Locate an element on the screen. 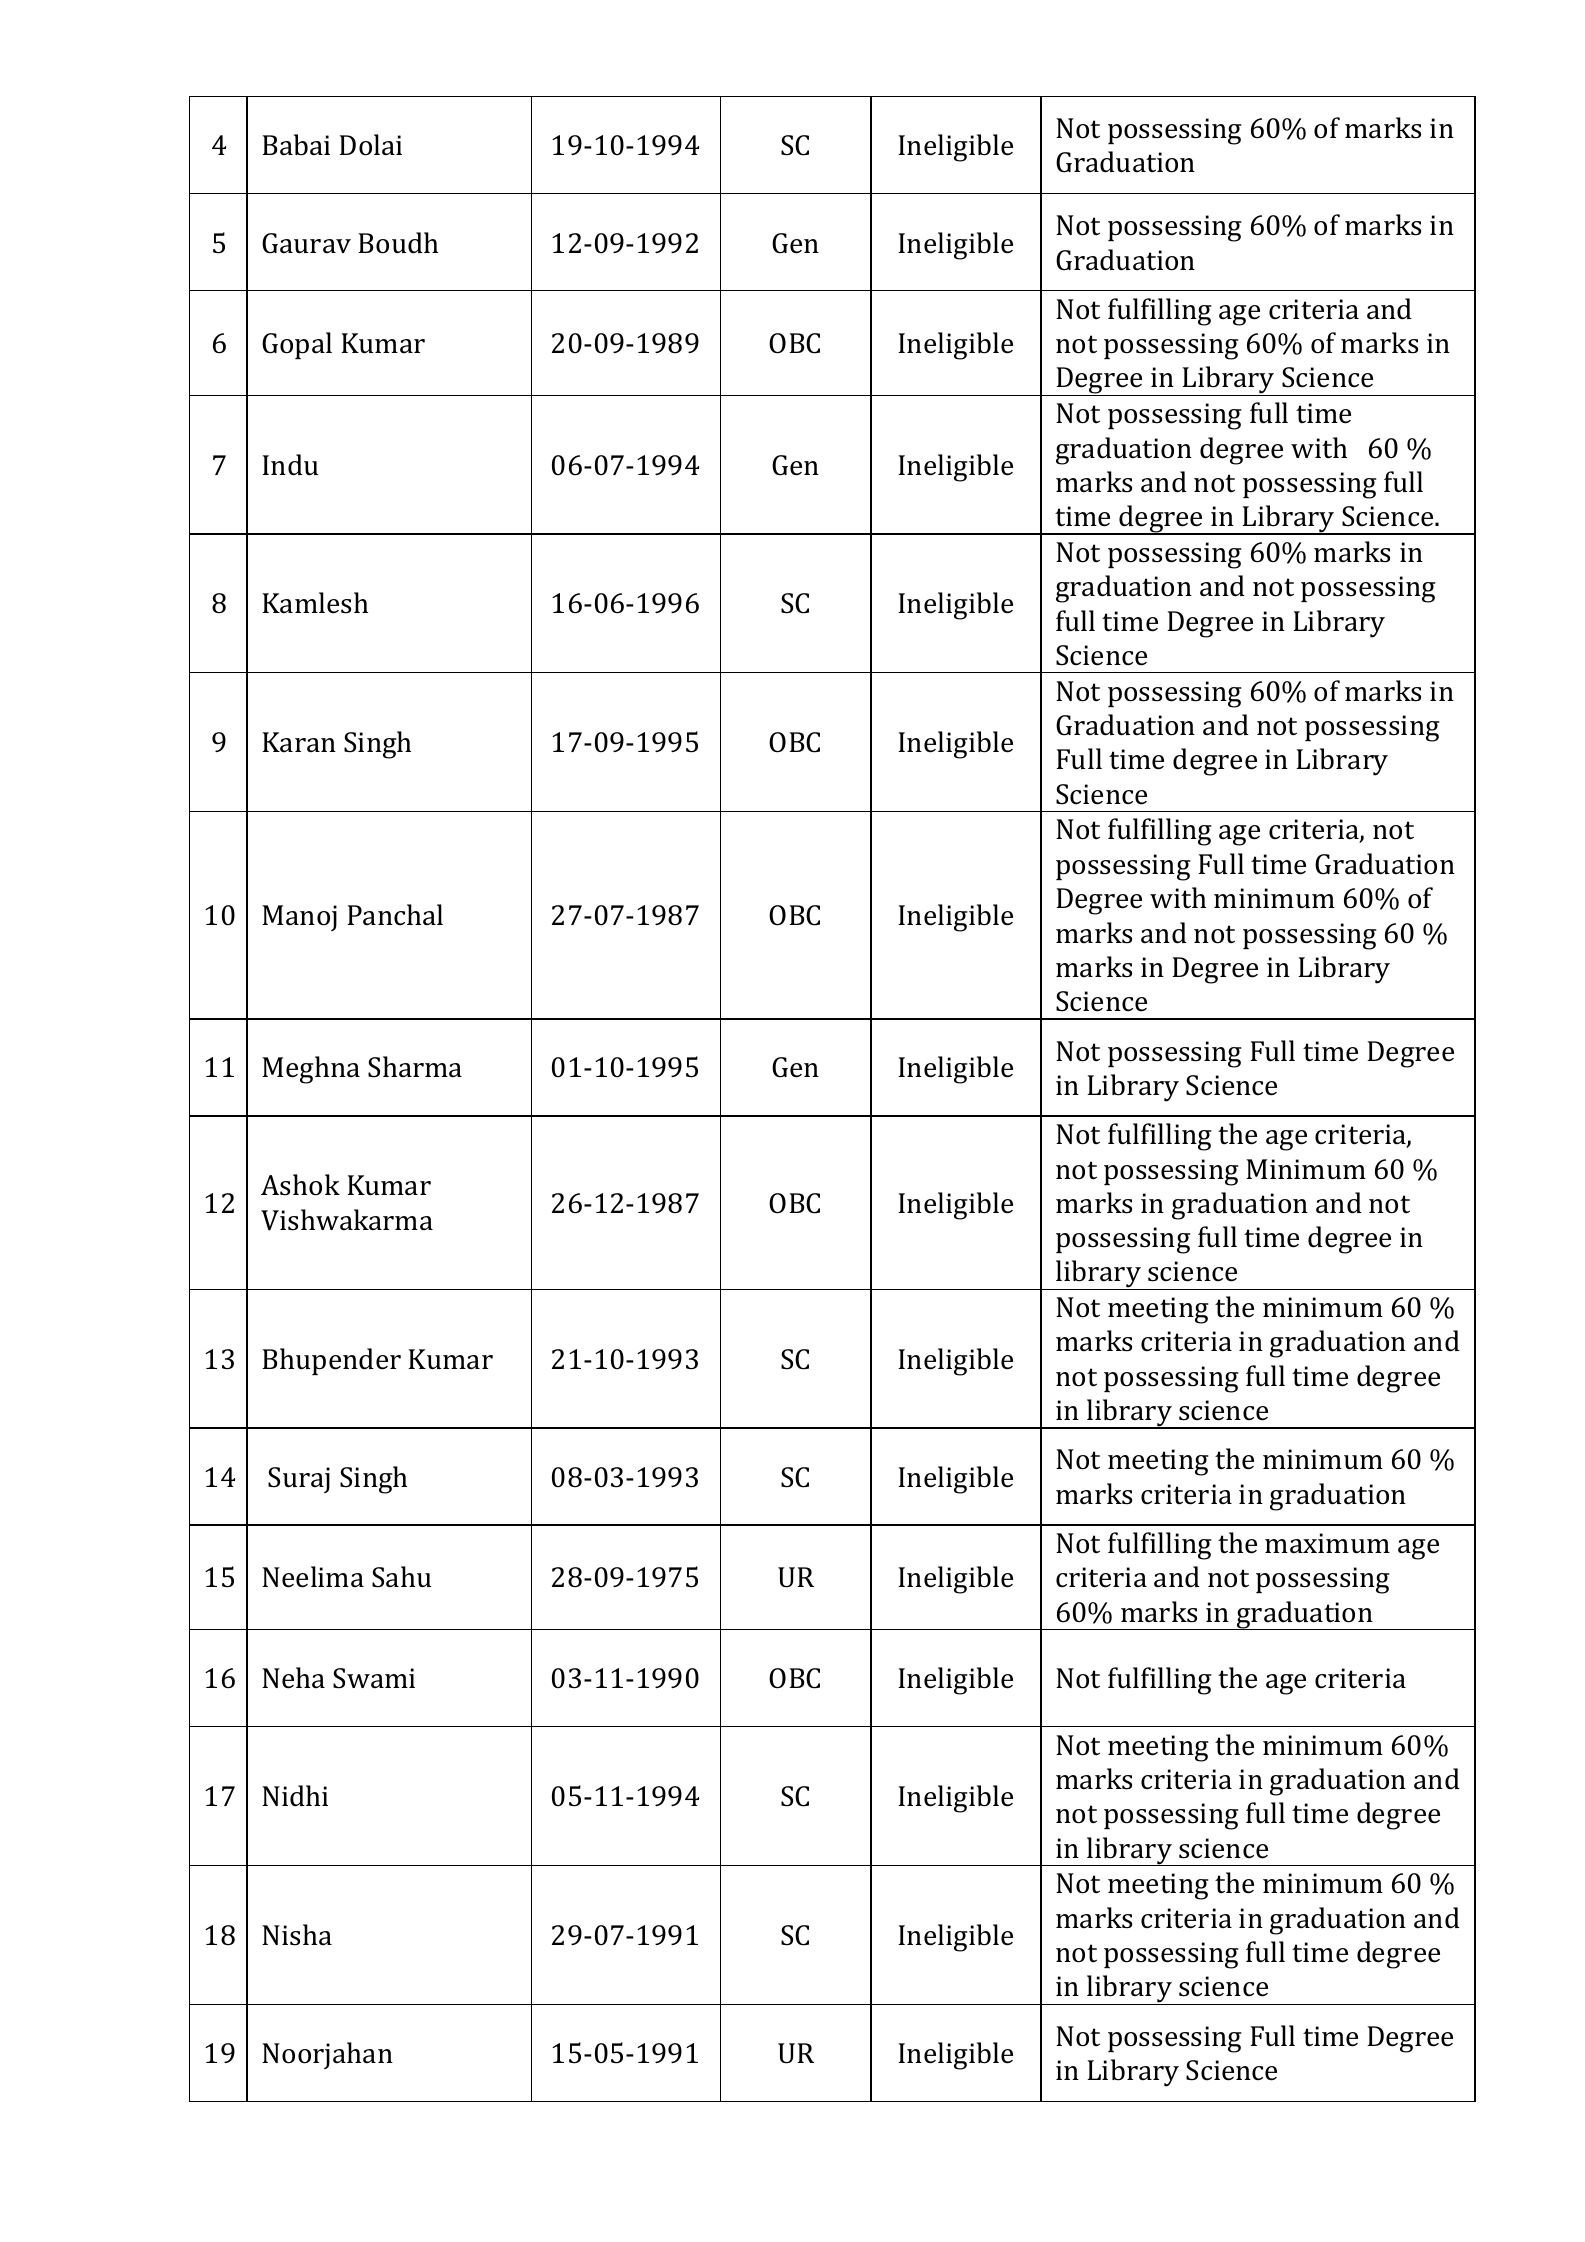  Nidhi is located at coordinates (295, 1796).
